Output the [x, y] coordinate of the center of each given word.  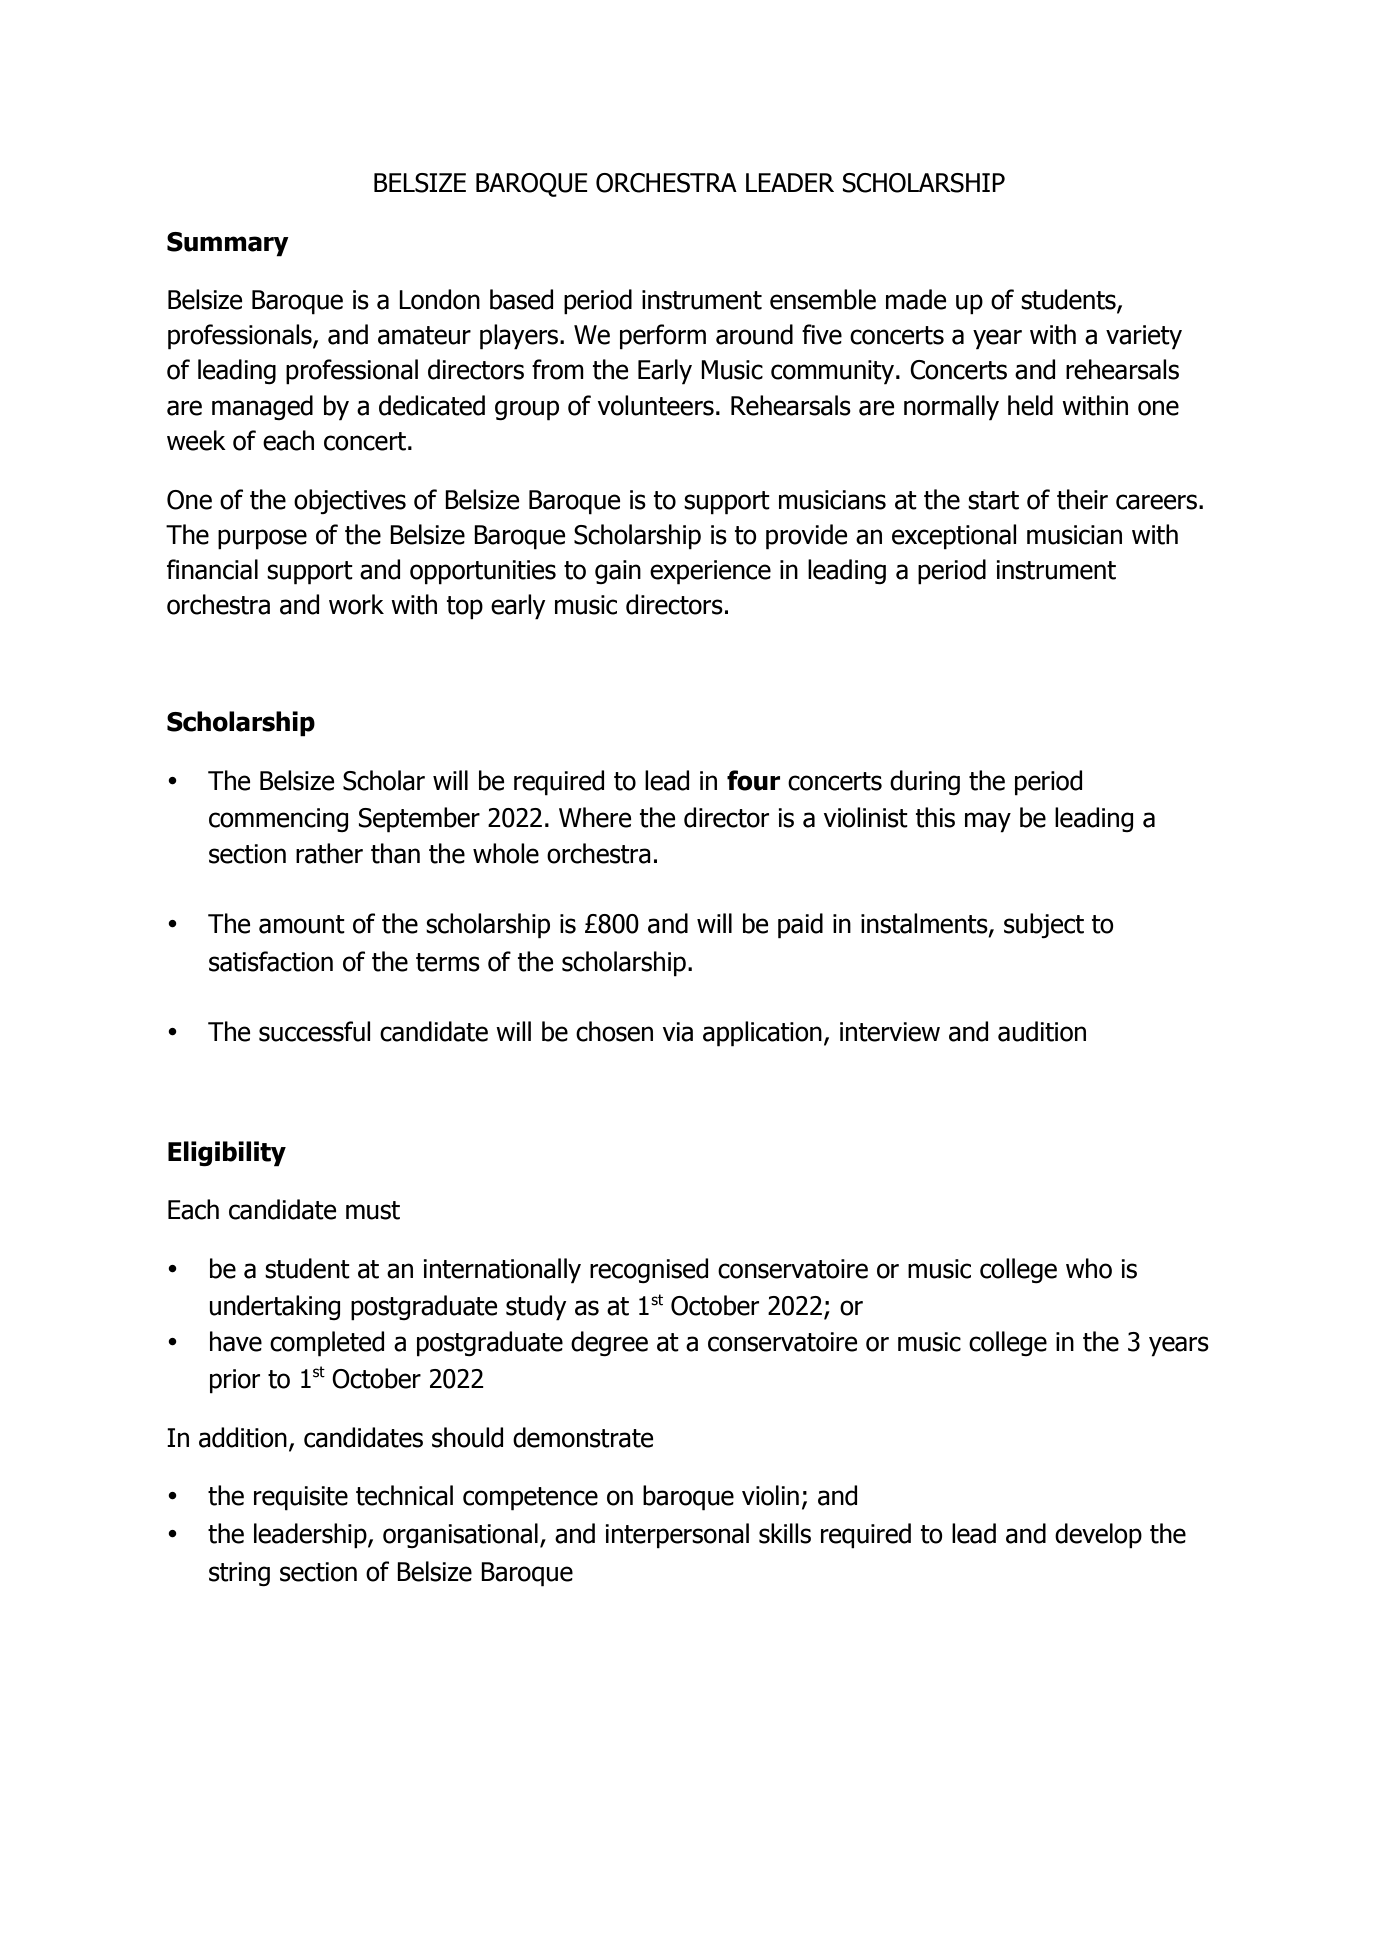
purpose [262, 539]
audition [1042, 1031]
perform [663, 337]
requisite [301, 1498]
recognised [649, 1270]
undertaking [274, 1307]
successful [315, 1031]
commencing [278, 820]
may [988, 822]
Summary [228, 244]
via [677, 1032]
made [916, 299]
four [753, 780]
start [993, 500]
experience [710, 572]
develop [1098, 1536]
